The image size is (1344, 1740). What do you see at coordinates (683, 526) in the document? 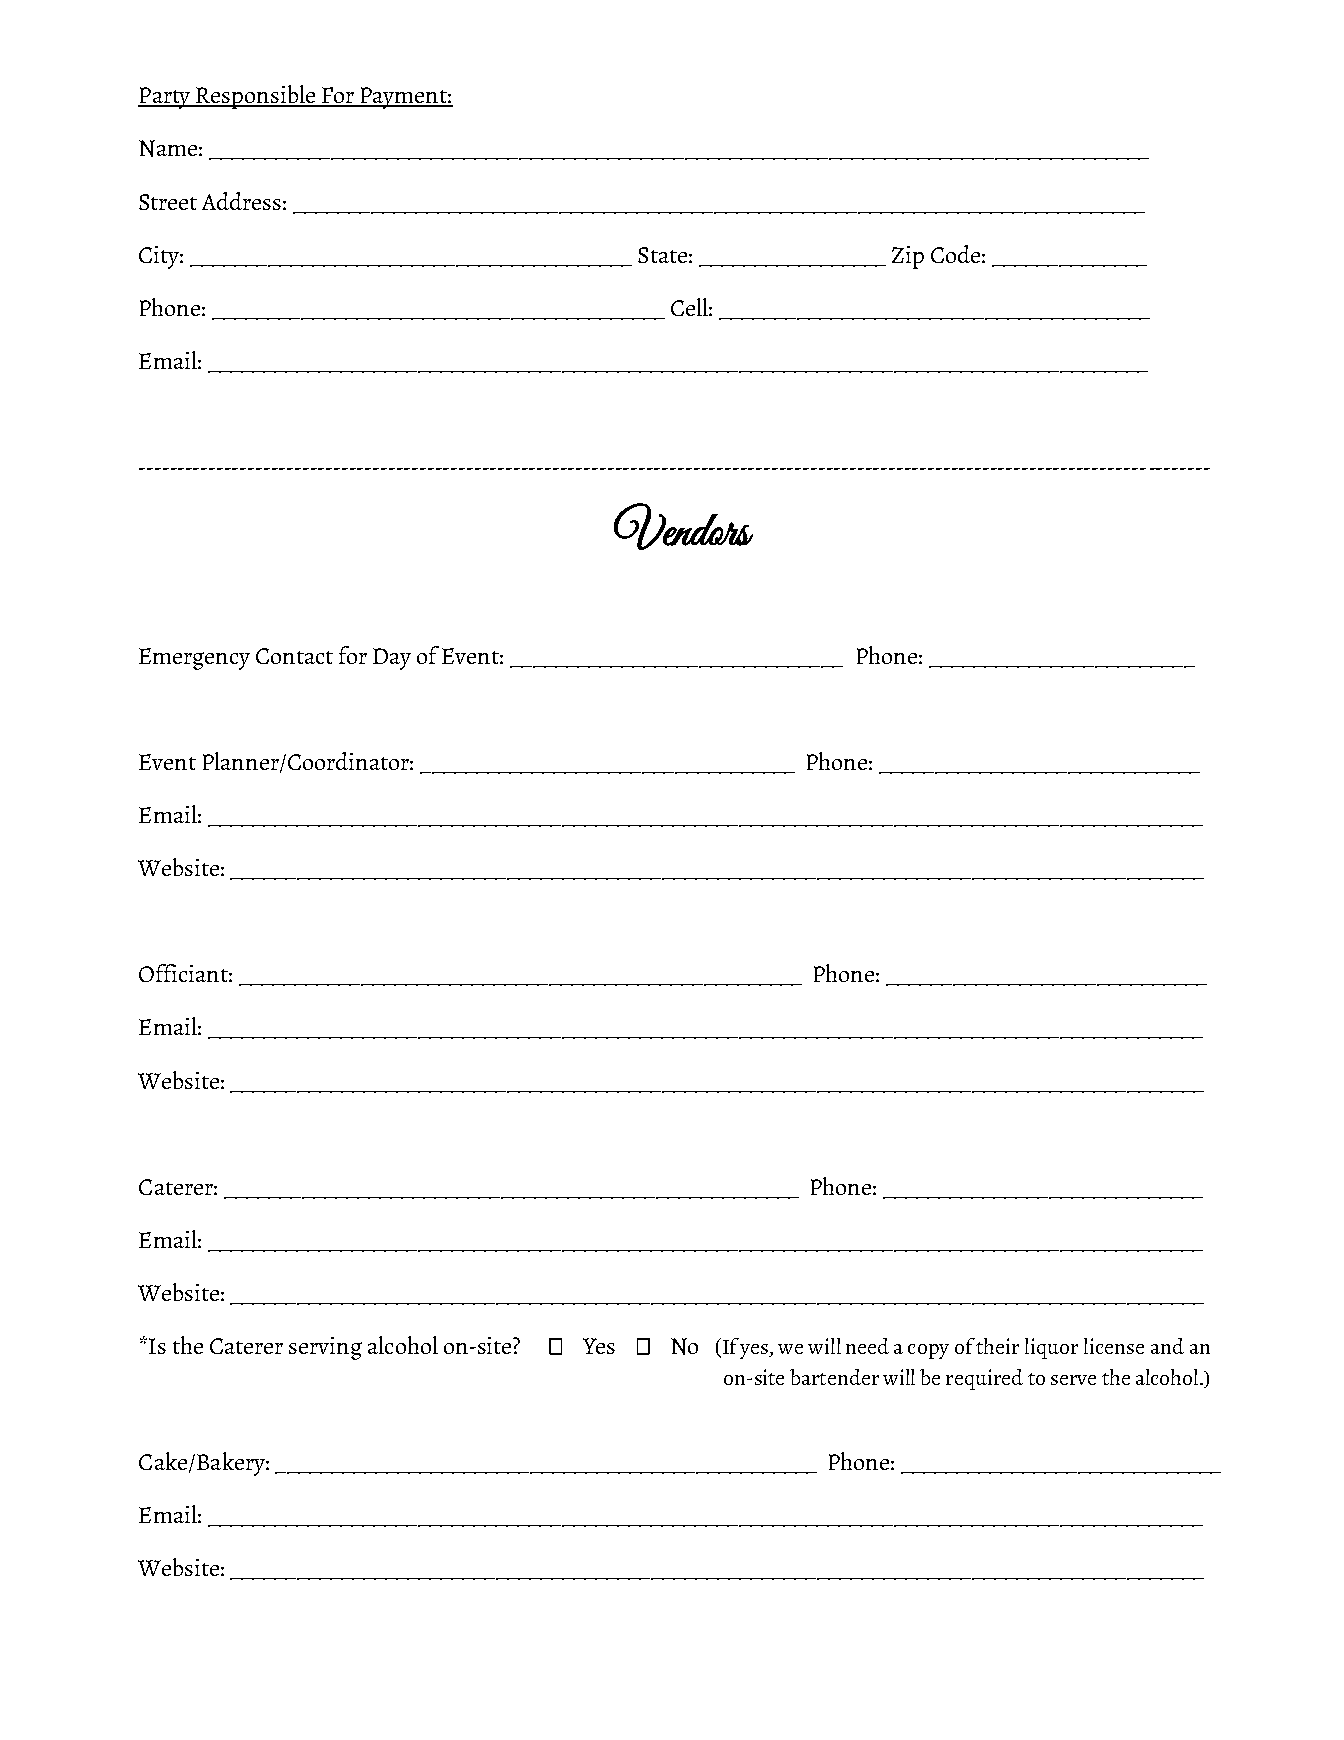
I see `Vendors` at bounding box center [683, 526].
